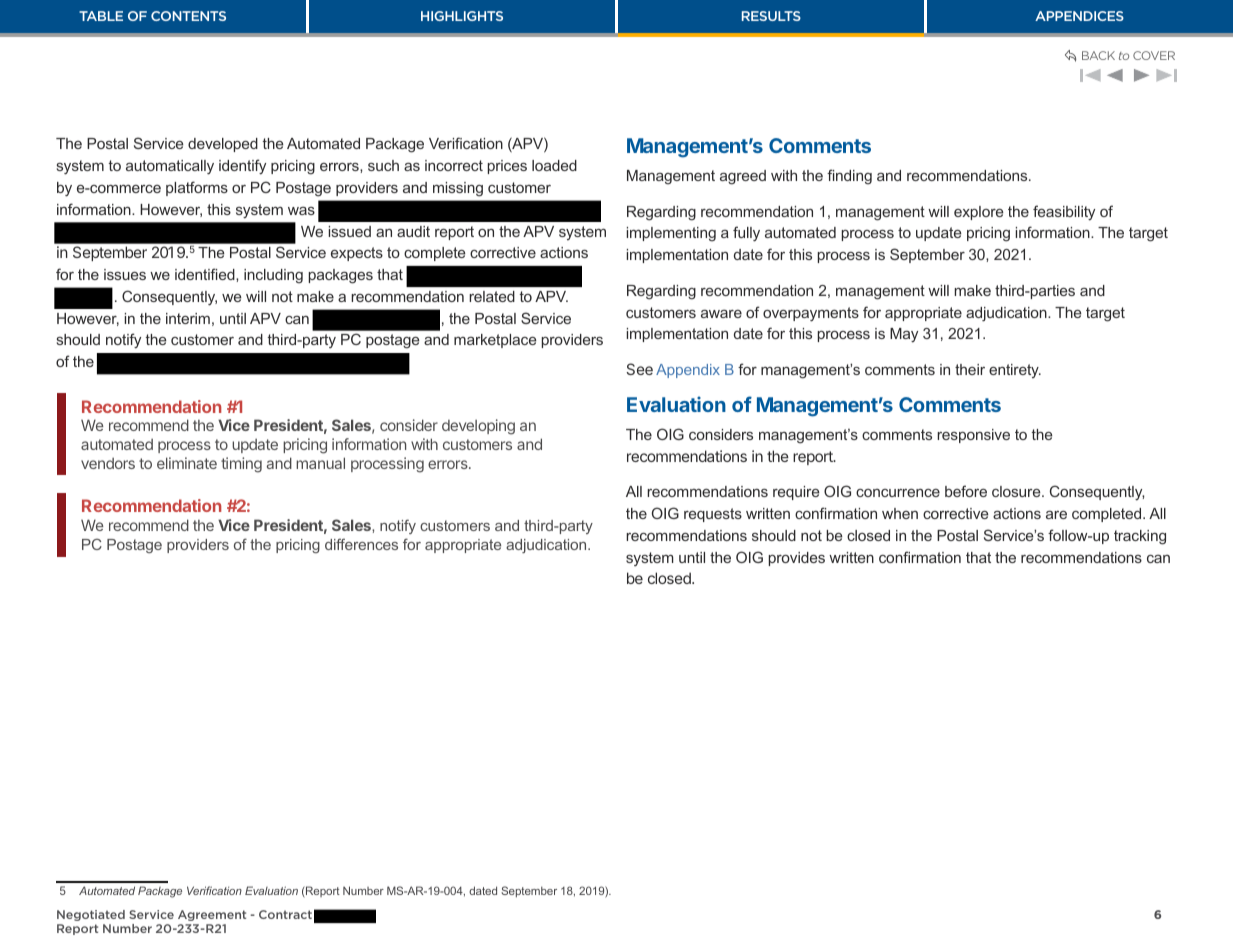 This document has height=952, width=1233. I want to click on requests, so click(713, 515).
